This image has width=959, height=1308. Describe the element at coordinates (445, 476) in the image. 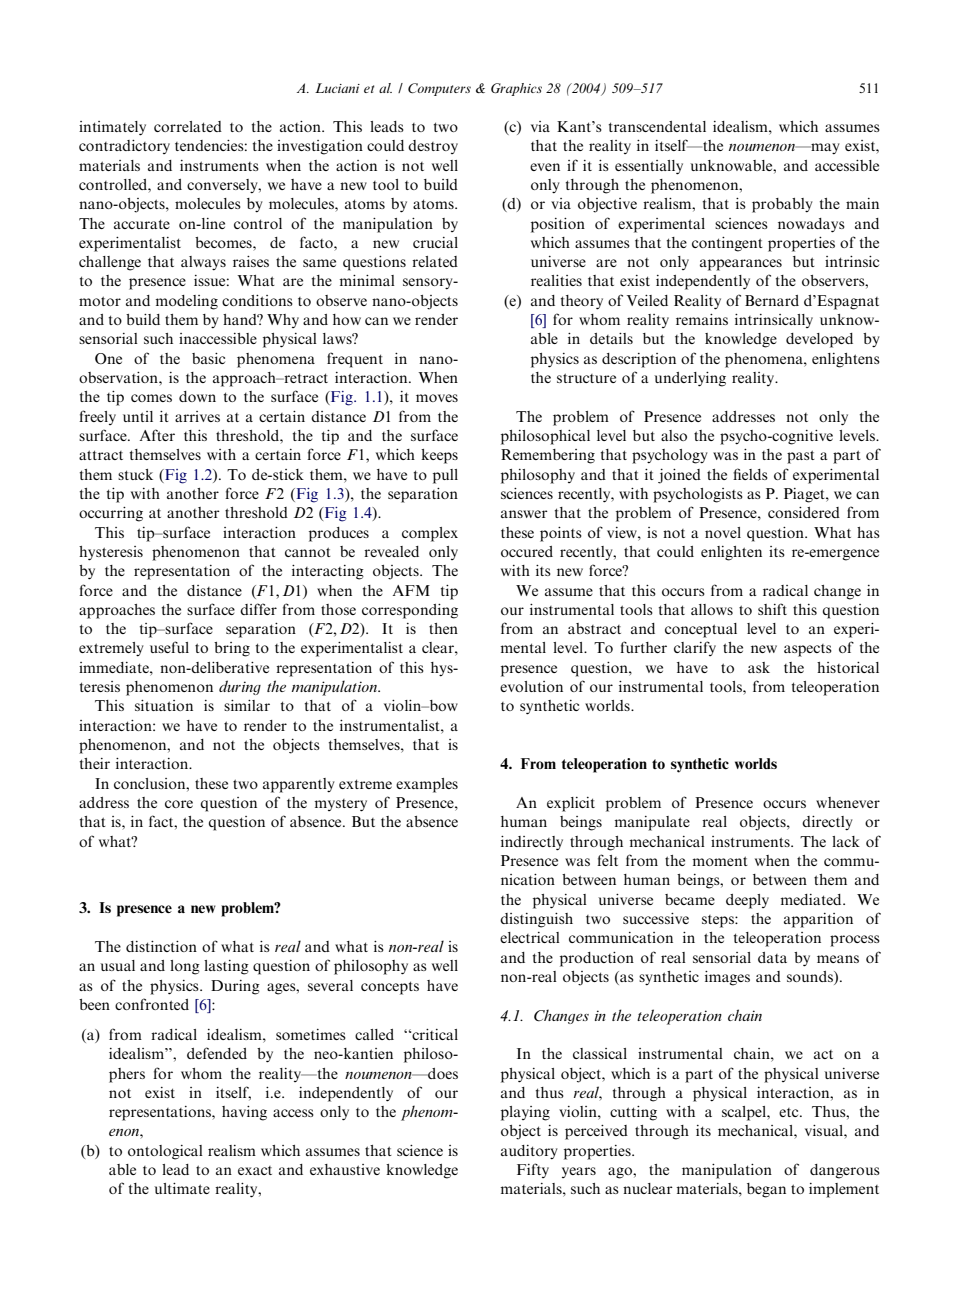

I see `pull` at that location.
